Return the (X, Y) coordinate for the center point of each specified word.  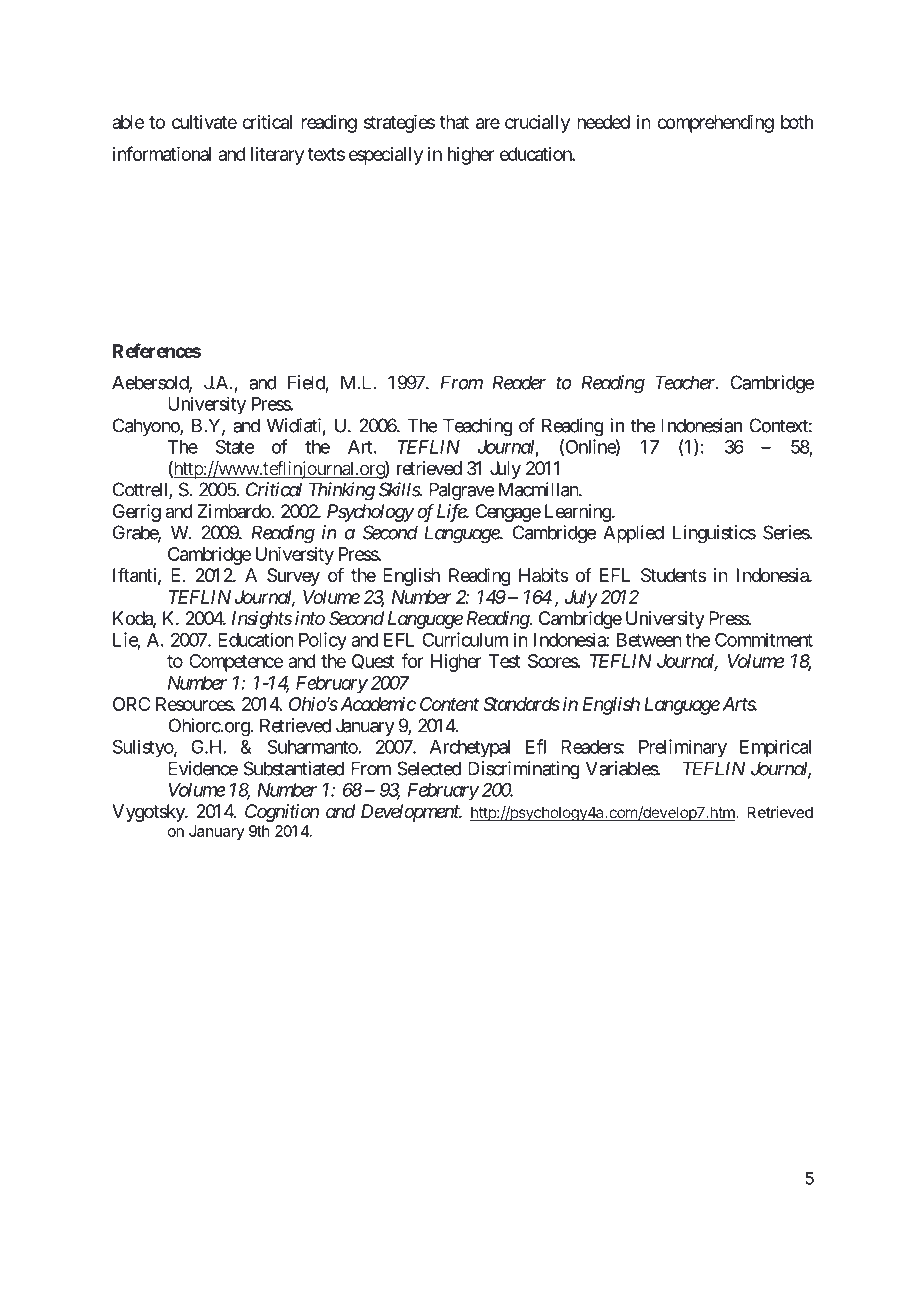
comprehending (715, 124)
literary (277, 156)
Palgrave (461, 491)
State (235, 446)
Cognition (282, 813)
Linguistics (714, 534)
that (454, 122)
